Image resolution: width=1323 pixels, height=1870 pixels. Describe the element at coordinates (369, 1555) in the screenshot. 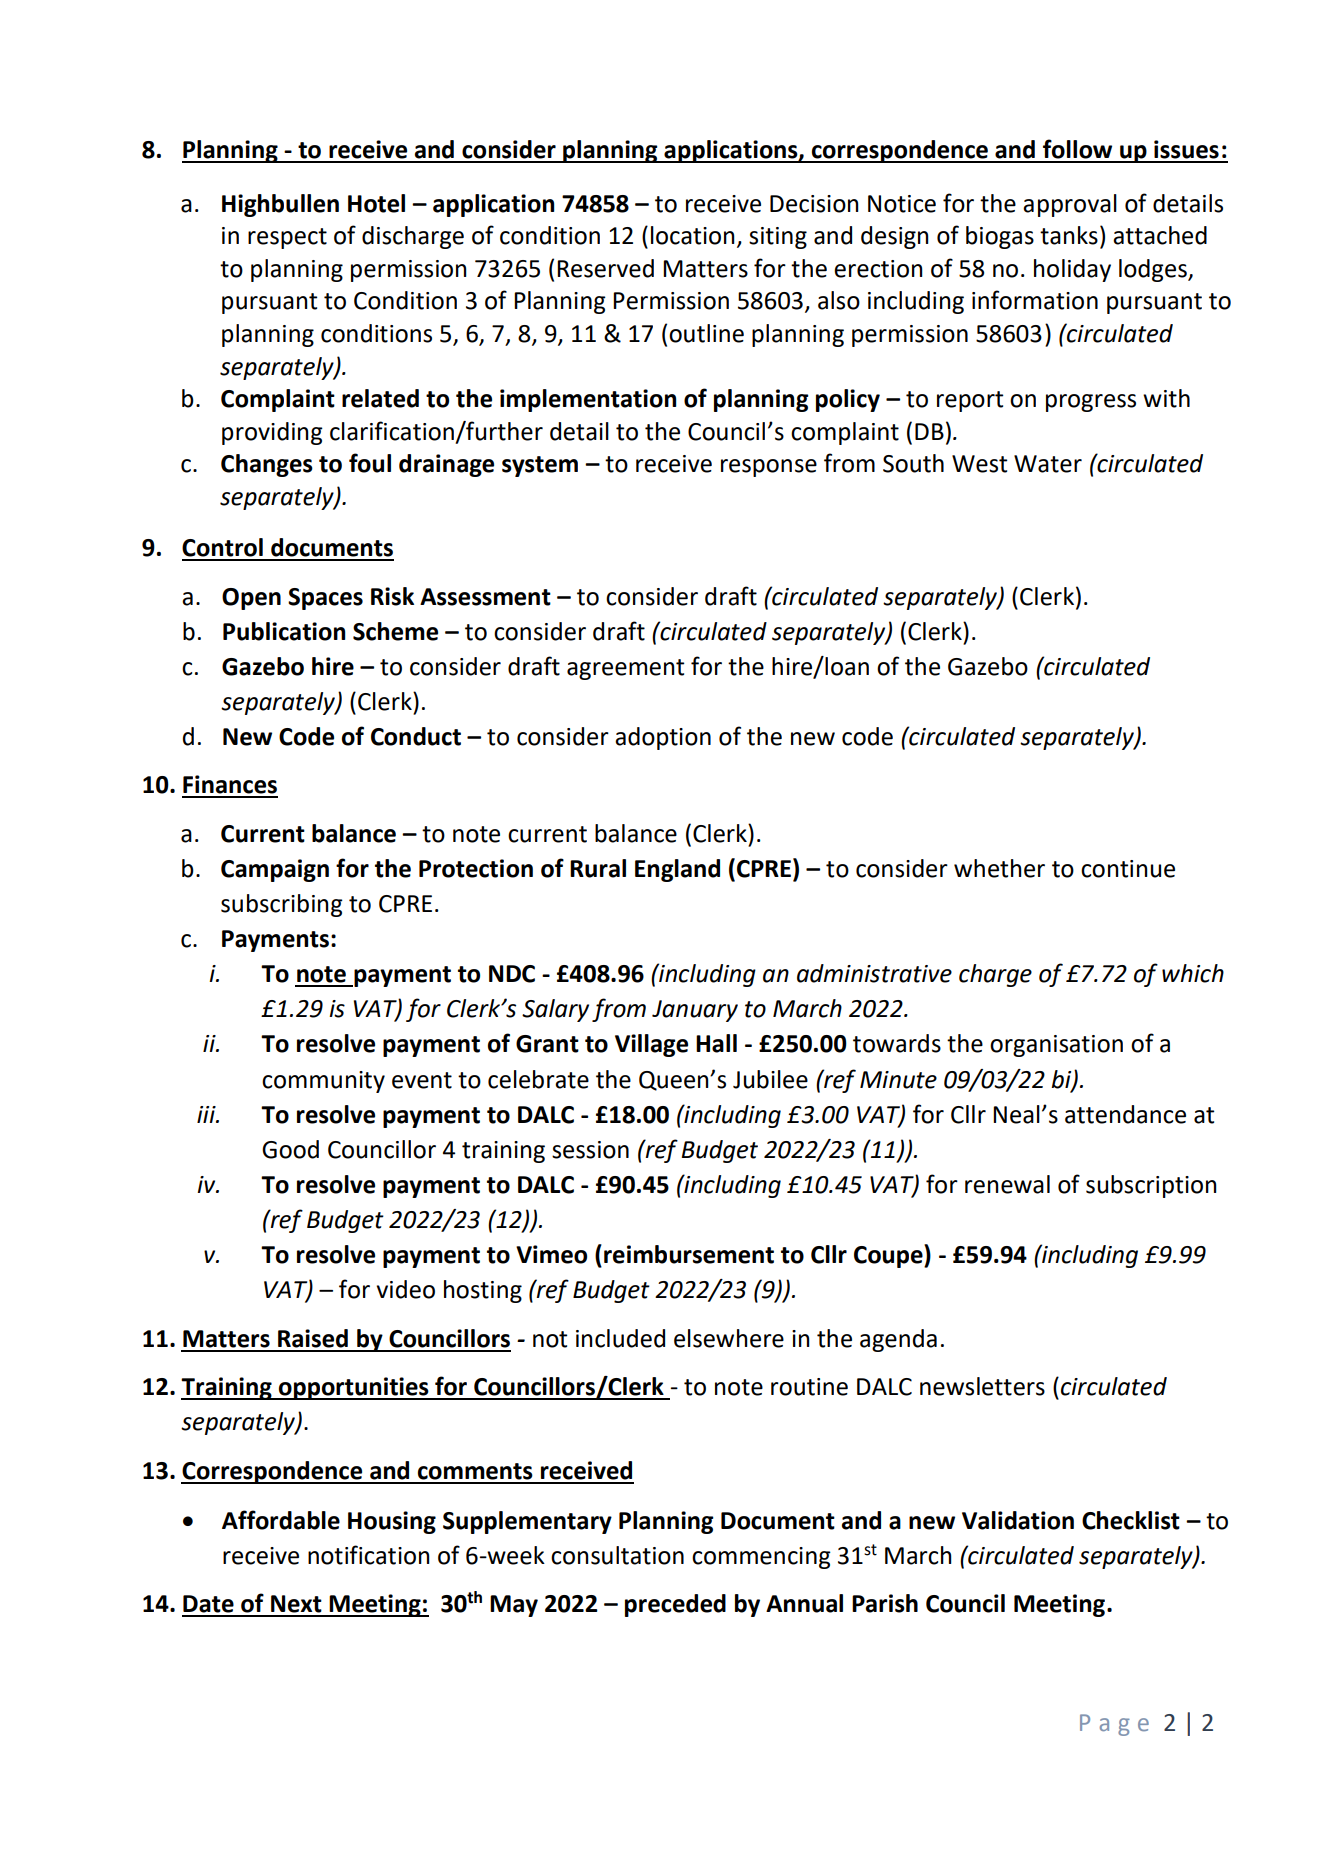

I see `notification` at that location.
